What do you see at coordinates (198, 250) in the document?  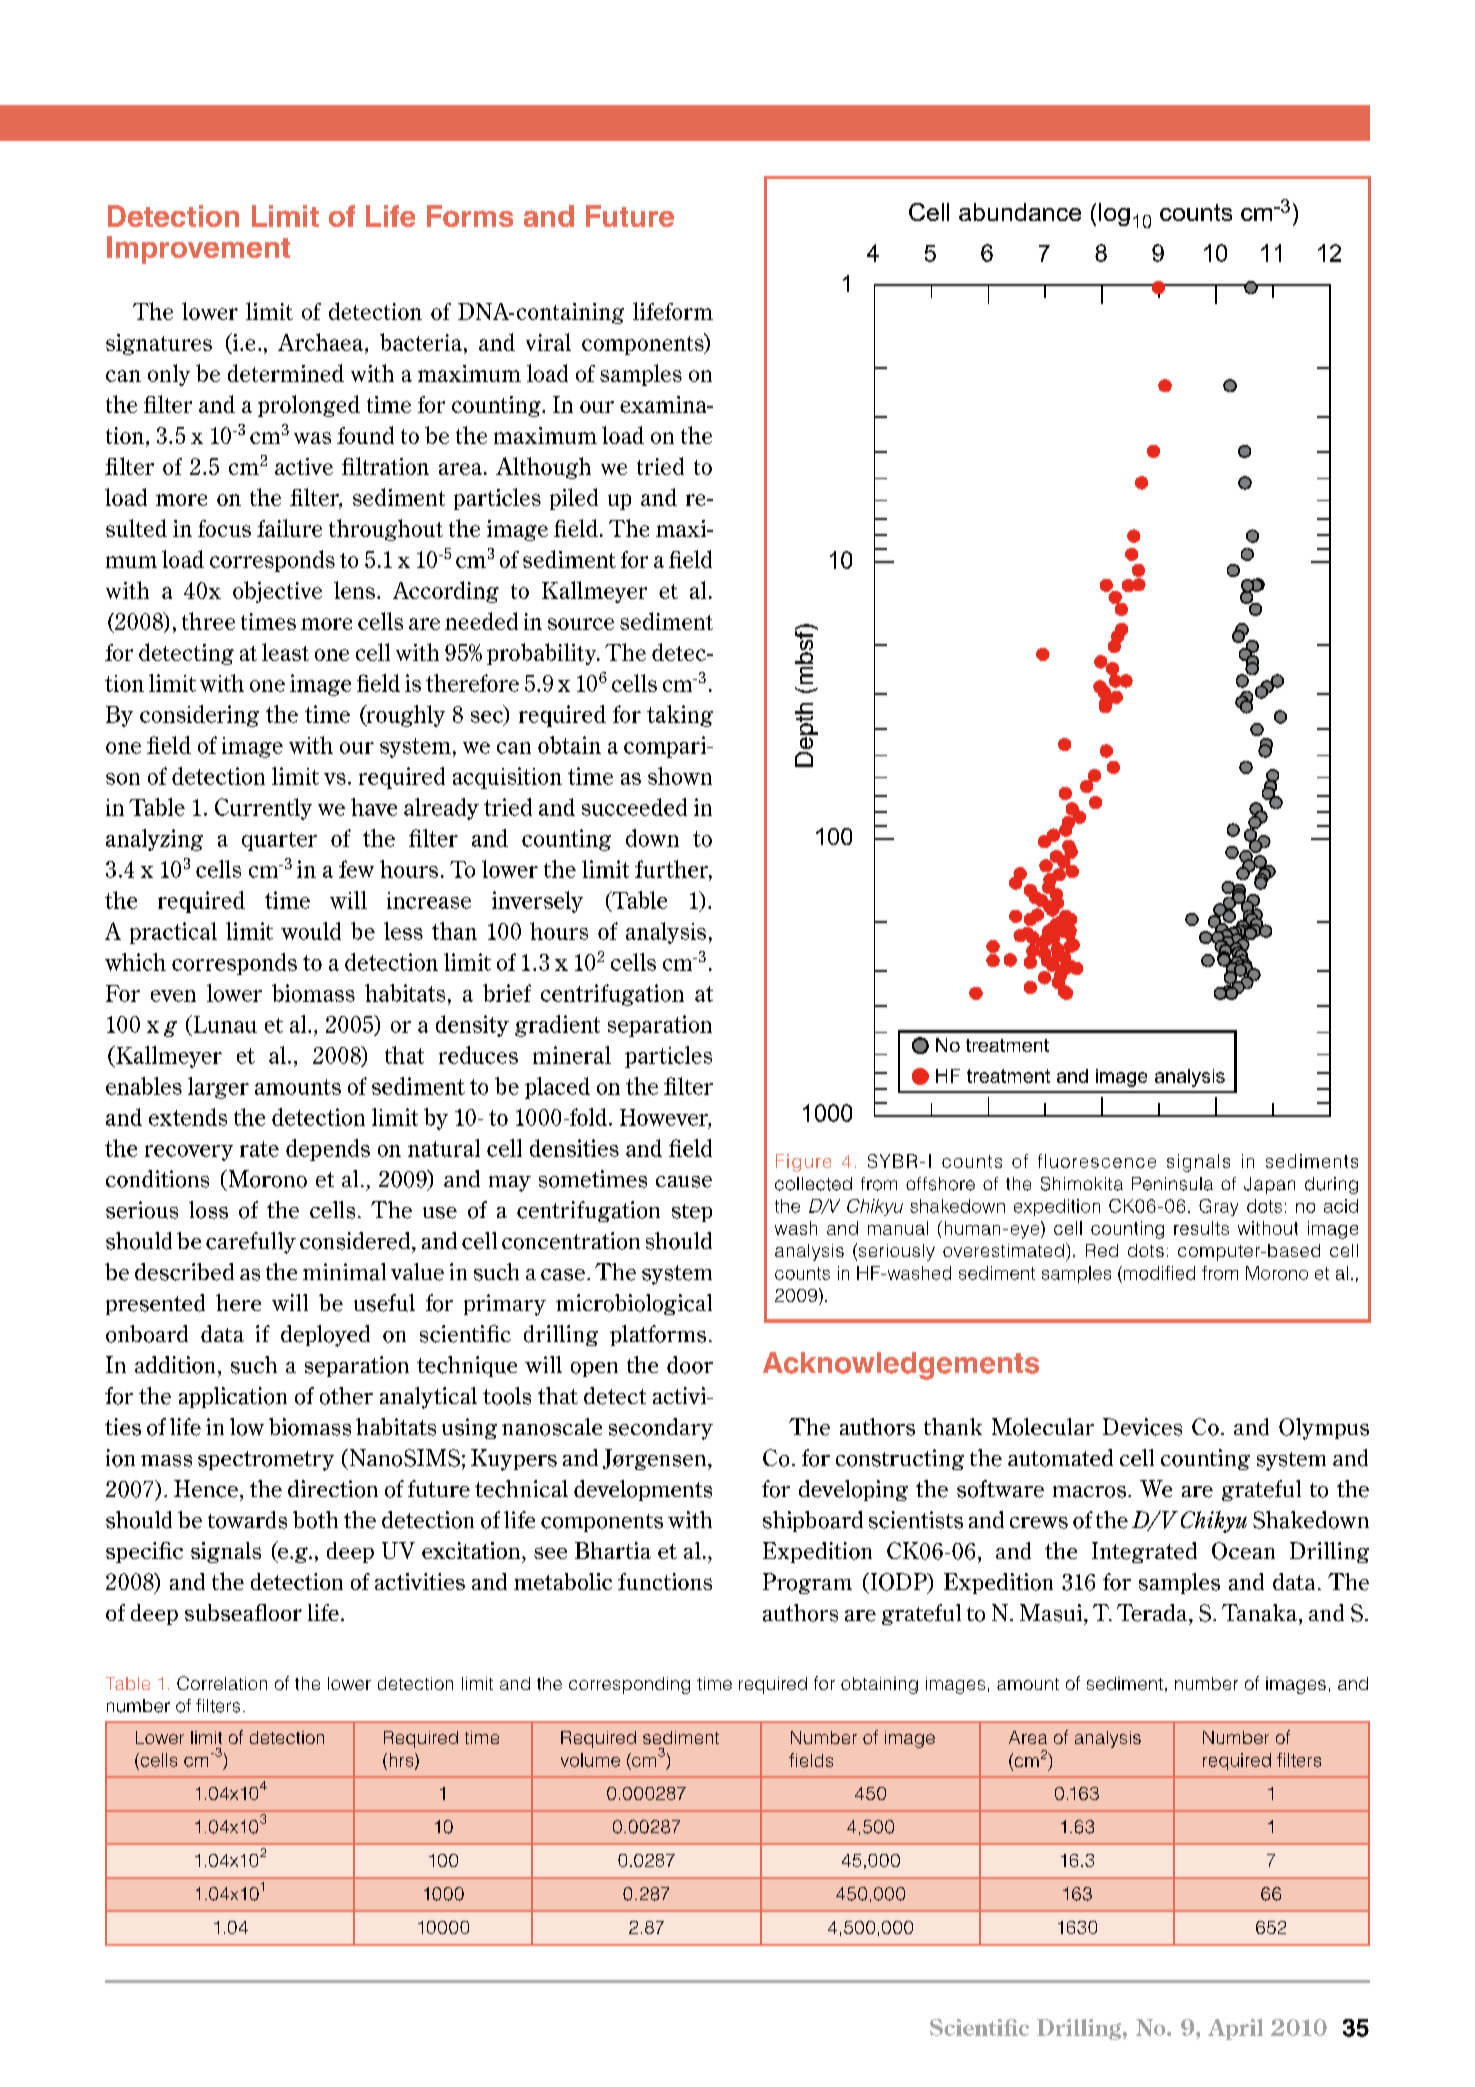 I see `Improvement` at bounding box center [198, 250].
